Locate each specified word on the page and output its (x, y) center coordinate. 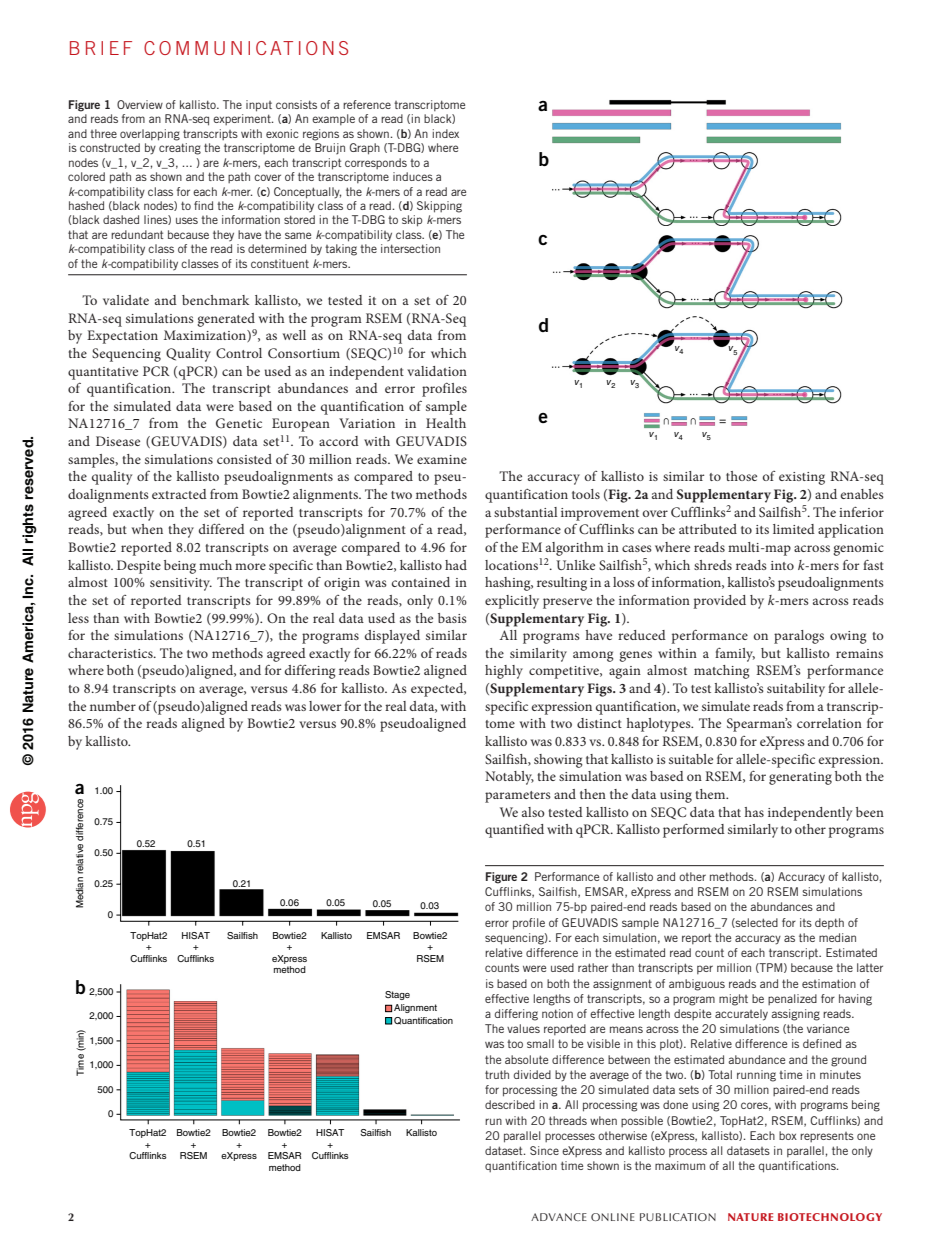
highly (504, 672)
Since (544, 1150)
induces (413, 176)
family (735, 655)
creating (180, 149)
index (445, 133)
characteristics (111, 653)
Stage (397, 995)
